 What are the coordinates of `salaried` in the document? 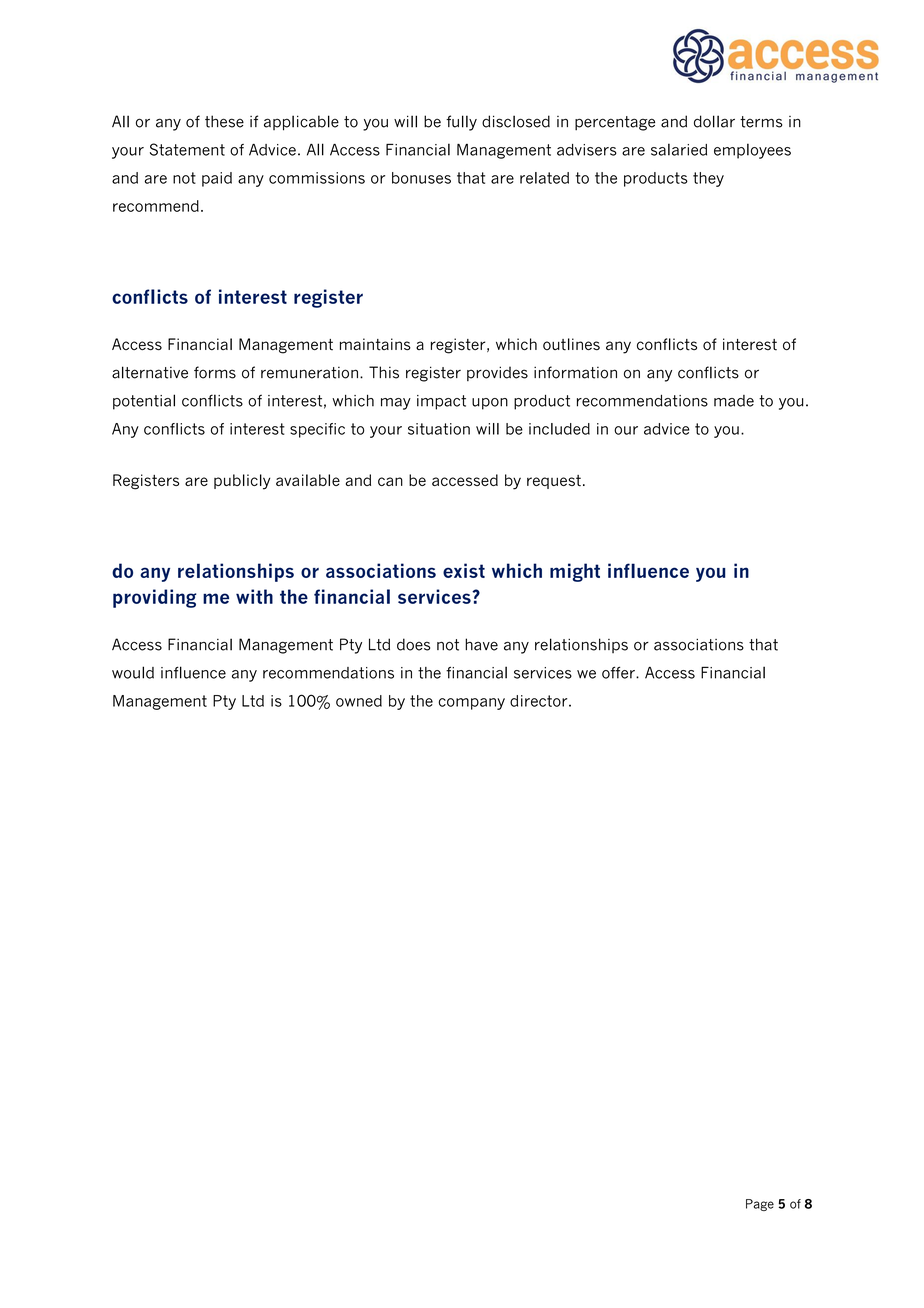 It's located at (679, 149).
